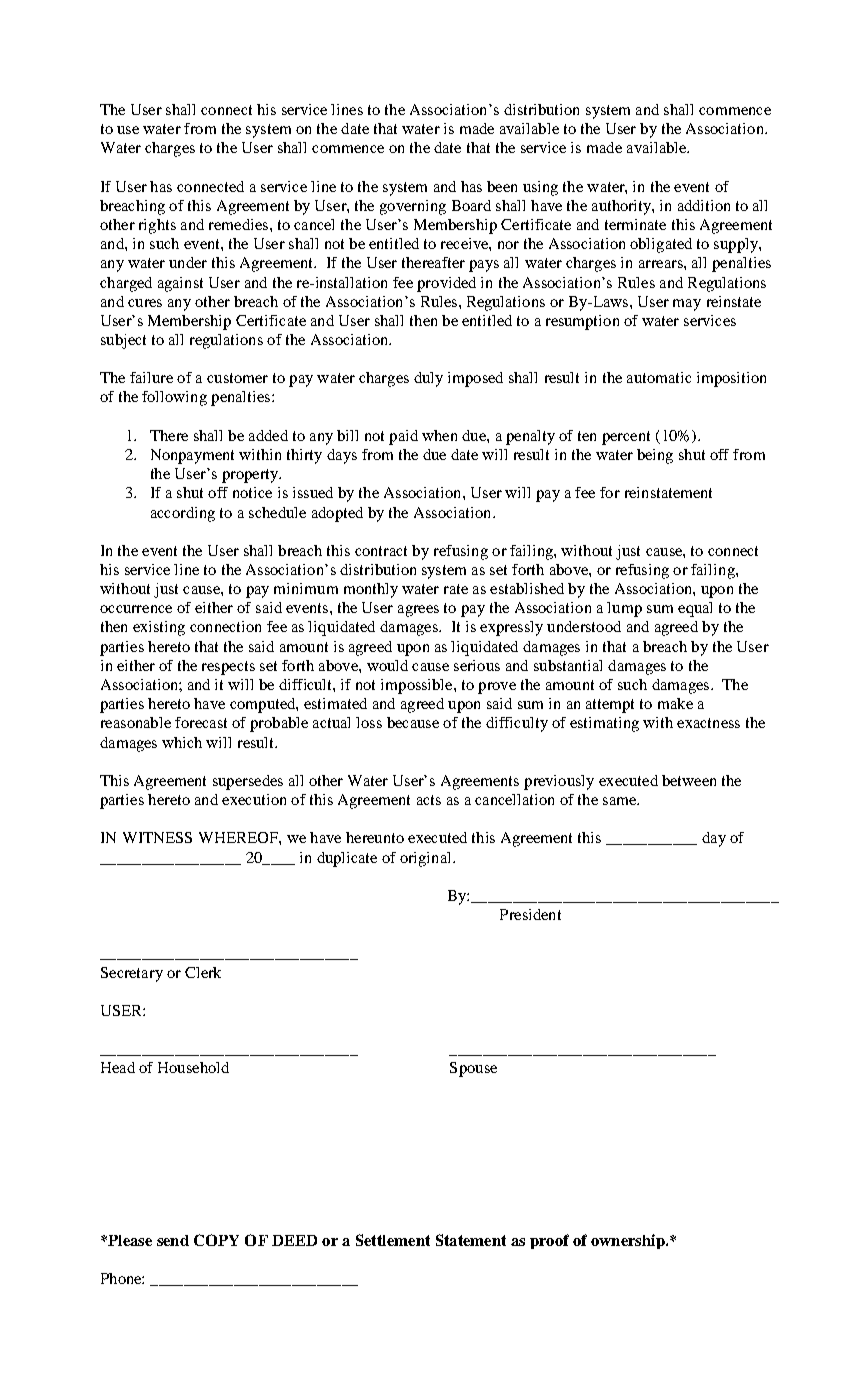 The height and width of the screenshot is (1400, 849). Describe the element at coordinates (413, 207) in the screenshot. I see `governing` at that location.
